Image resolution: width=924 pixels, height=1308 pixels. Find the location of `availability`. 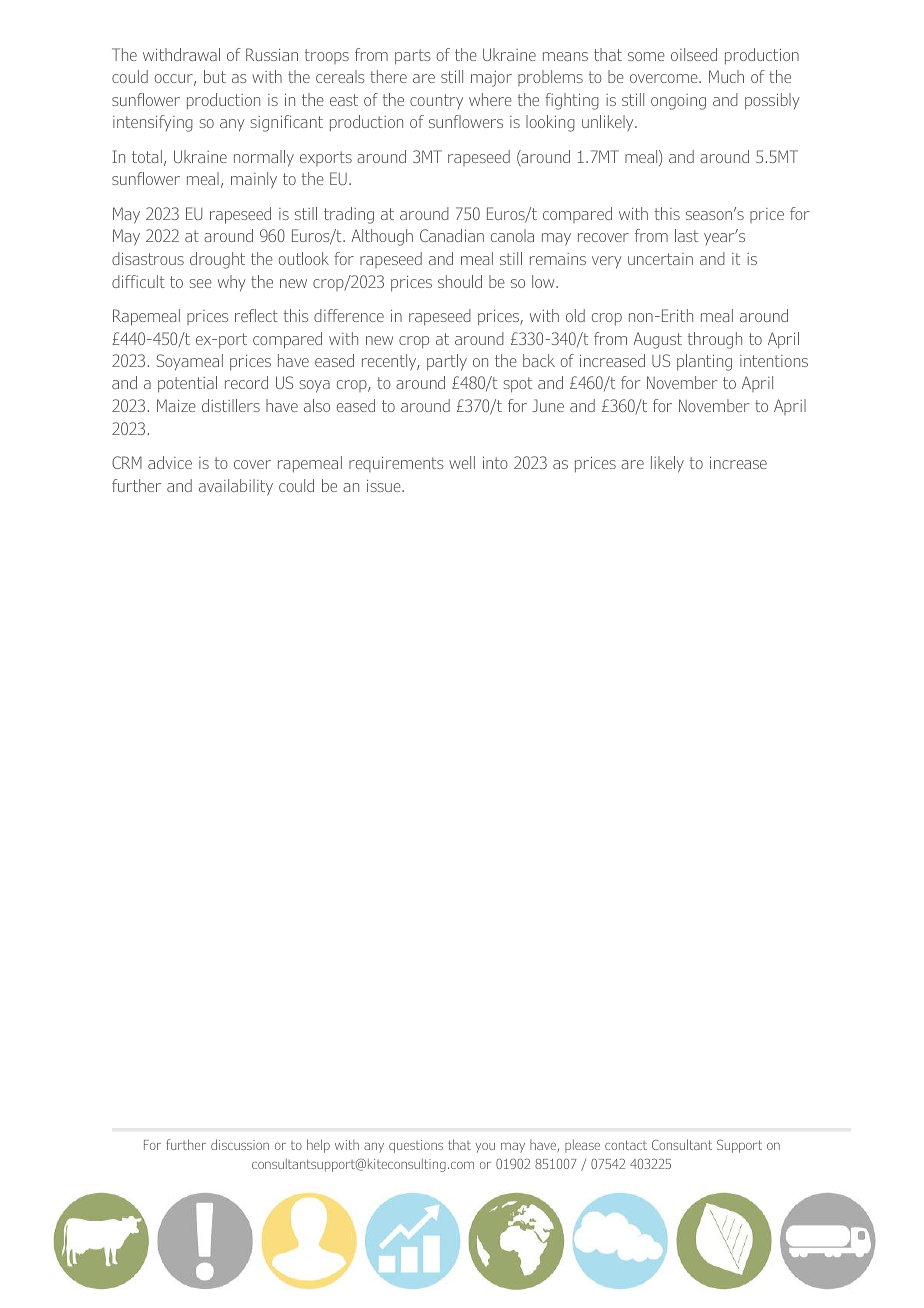

availability is located at coordinates (236, 487).
